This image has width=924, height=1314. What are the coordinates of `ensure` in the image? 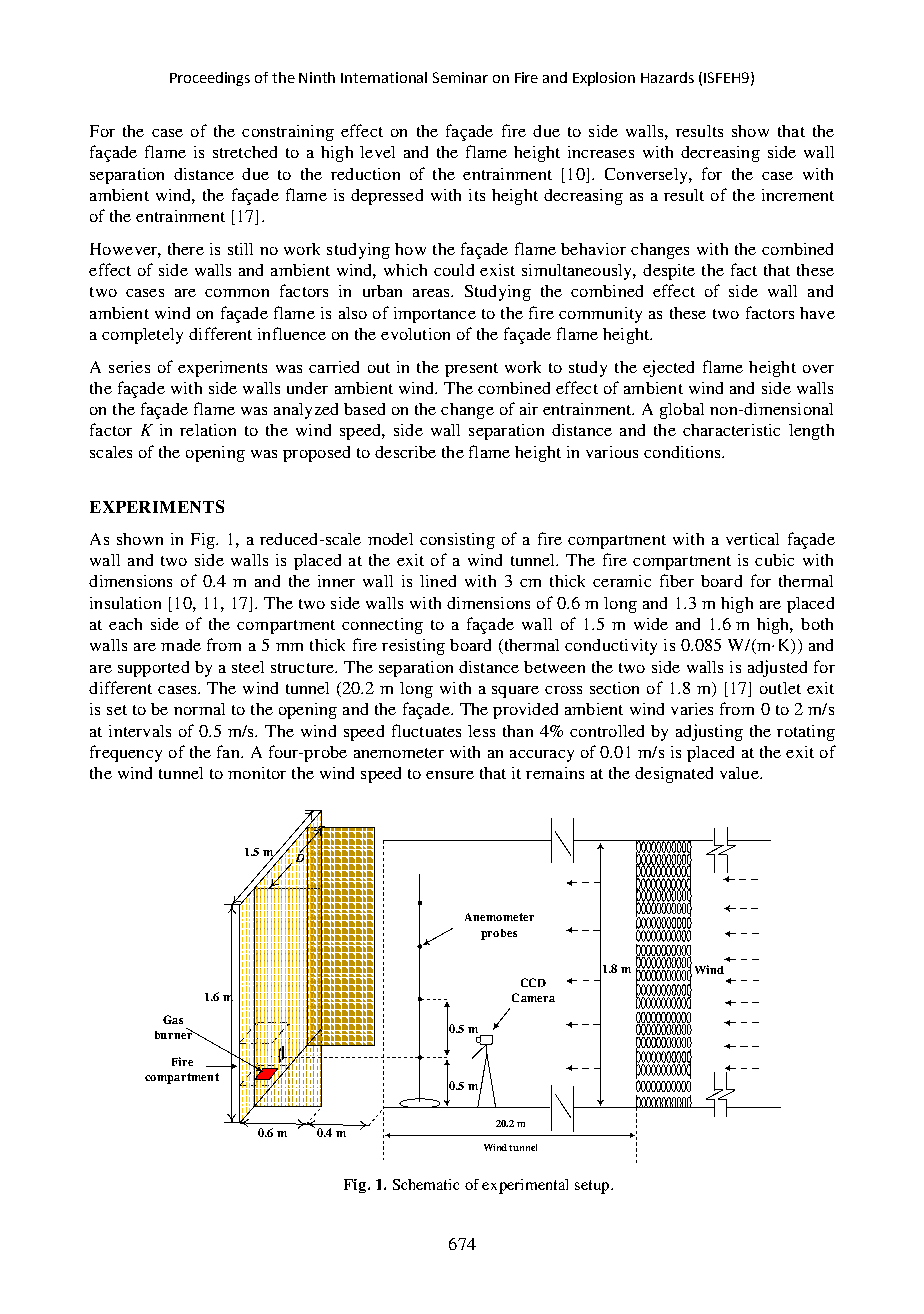 It's located at (450, 775).
